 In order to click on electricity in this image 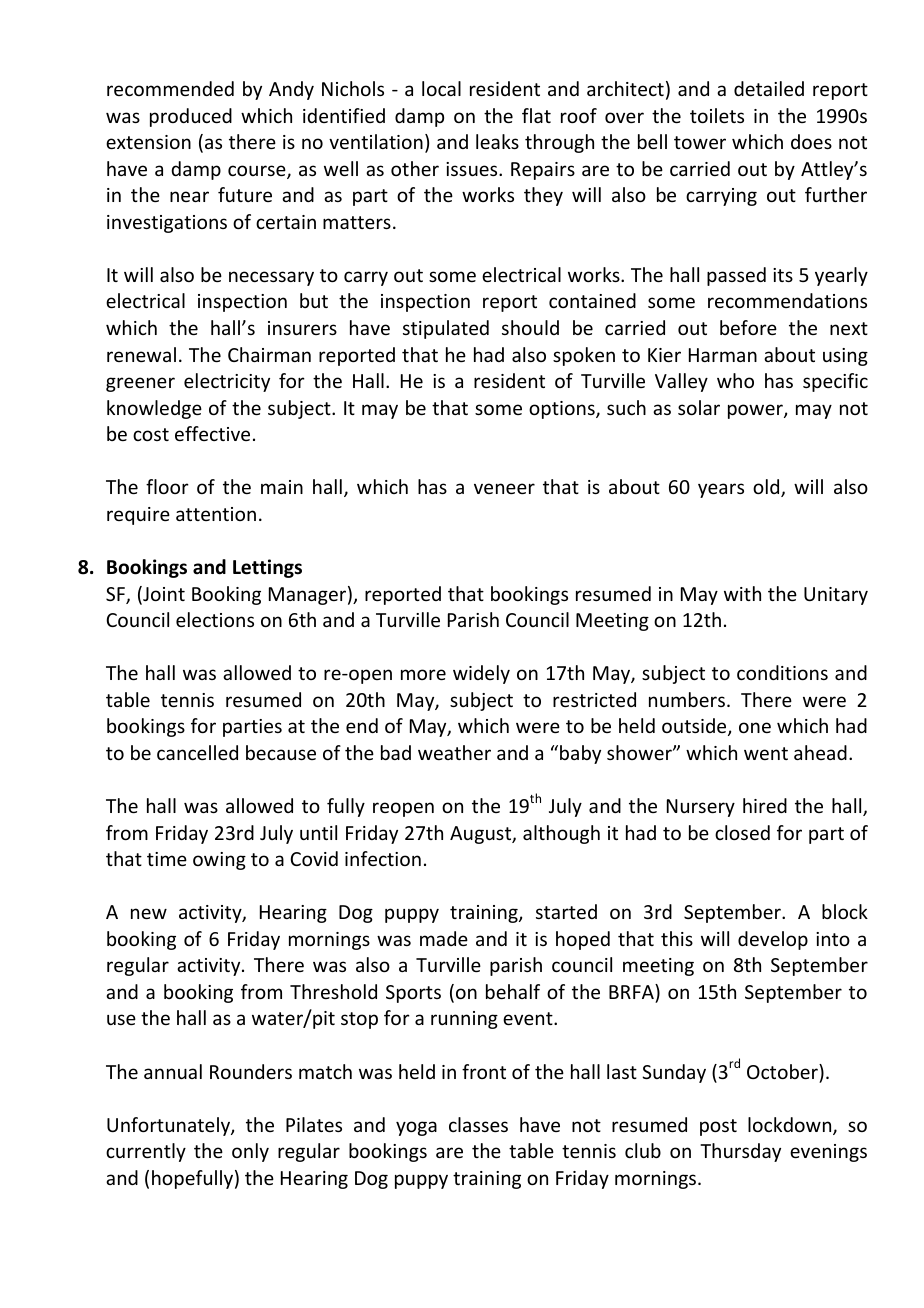, I will do `click(227, 382)`.
